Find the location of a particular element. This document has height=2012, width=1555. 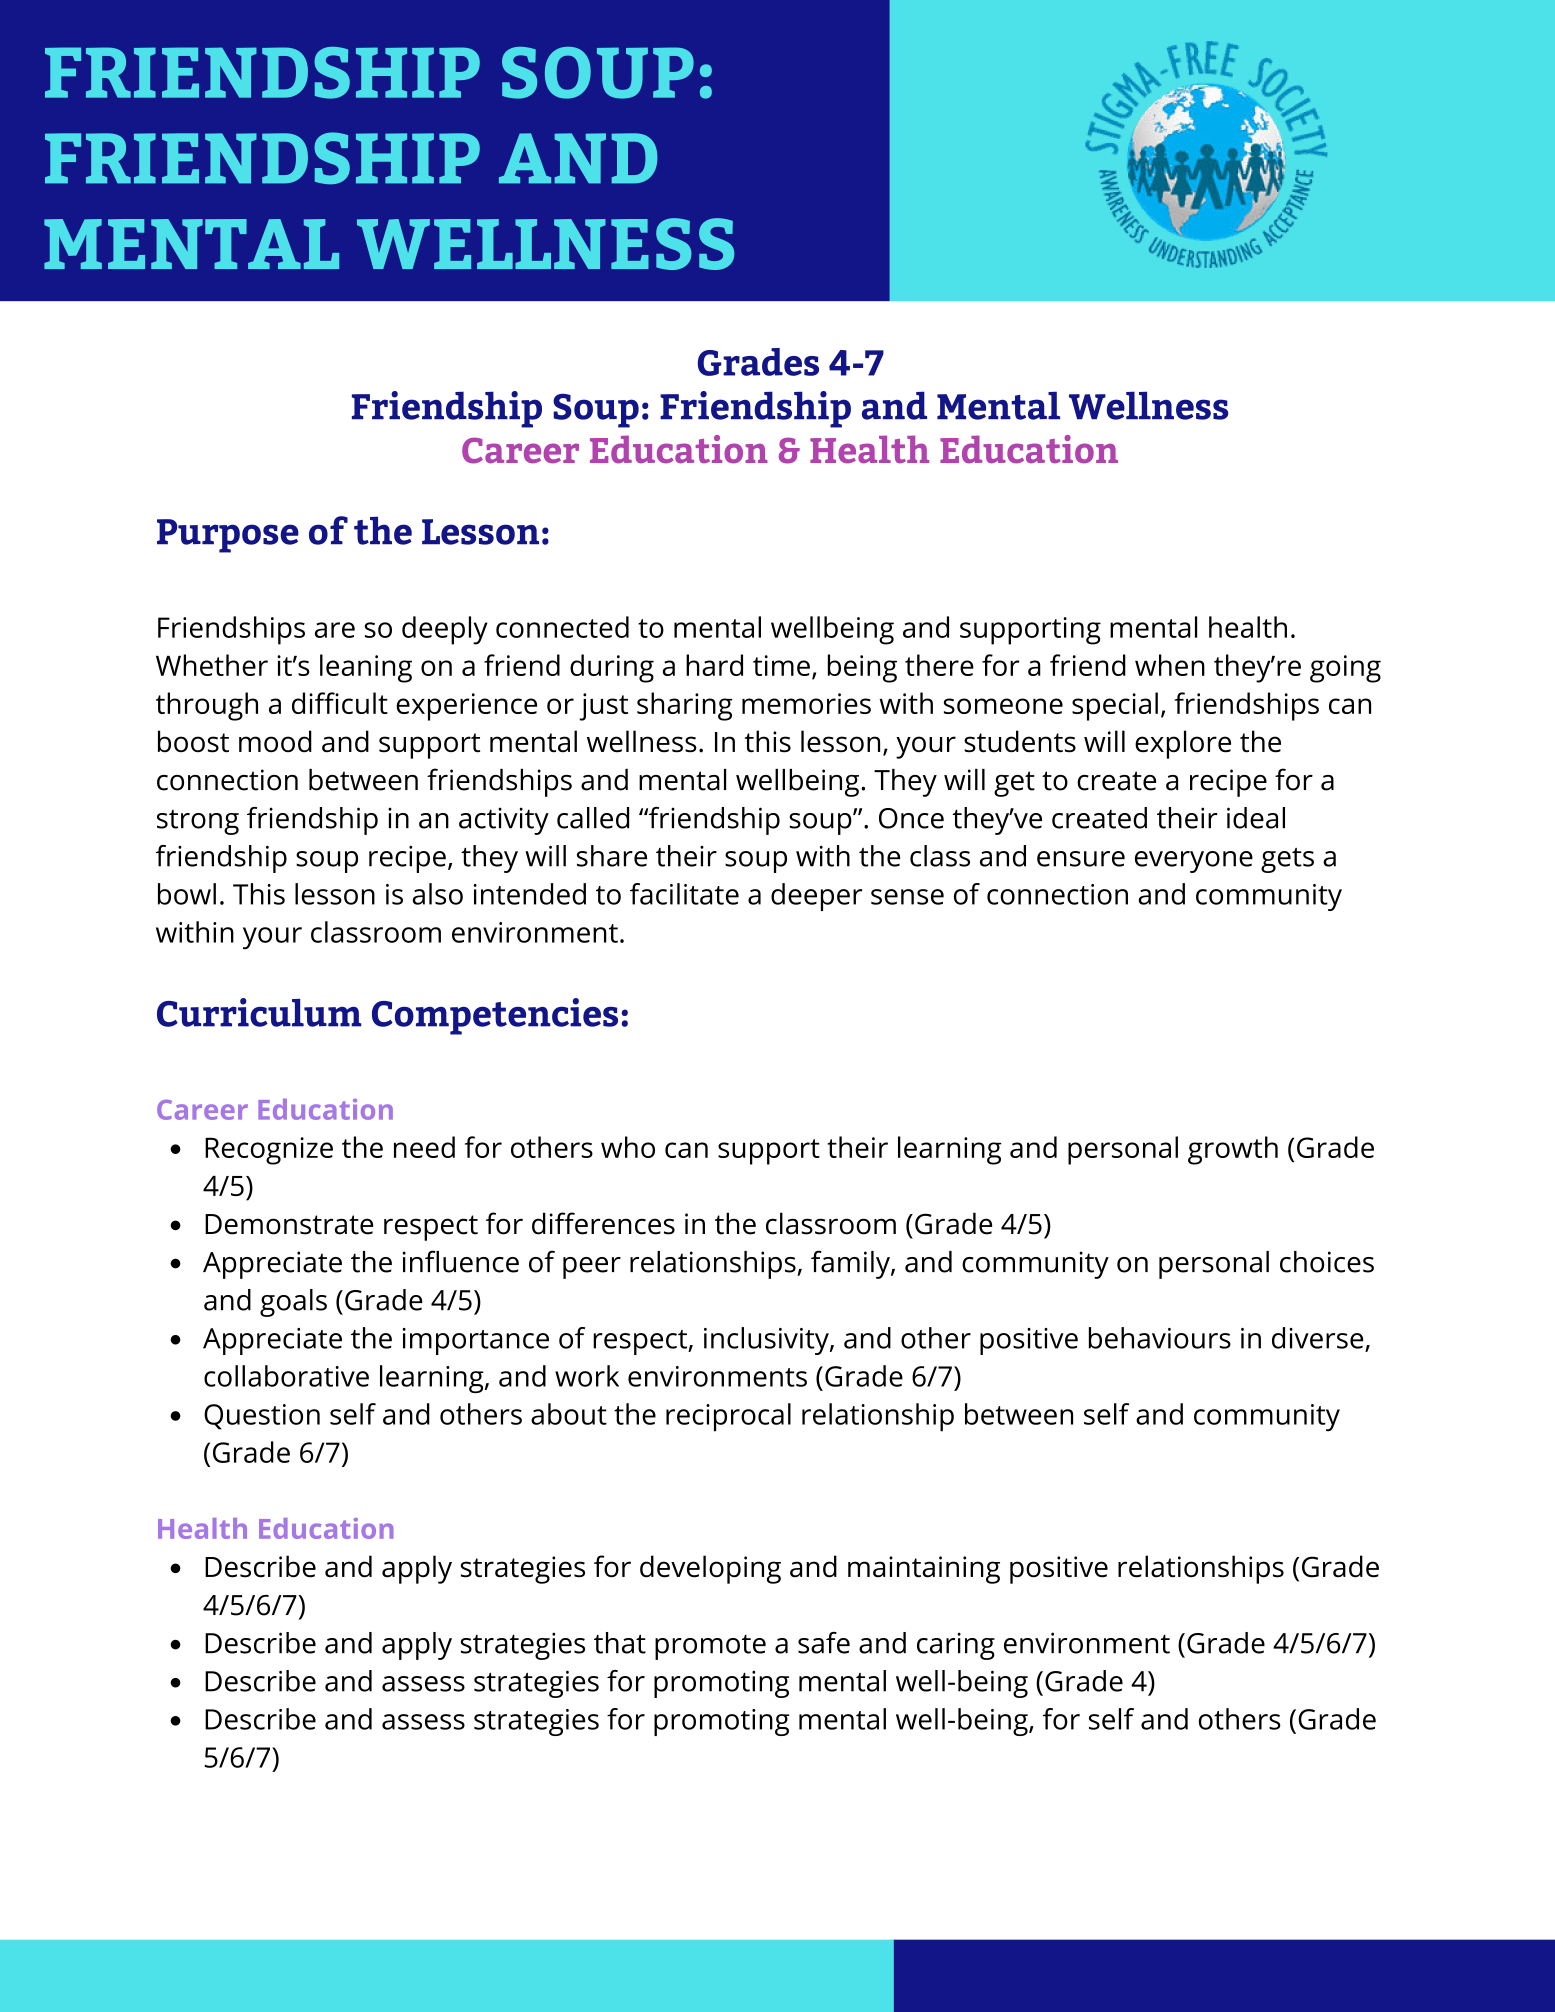

time is located at coordinates (781, 665).
